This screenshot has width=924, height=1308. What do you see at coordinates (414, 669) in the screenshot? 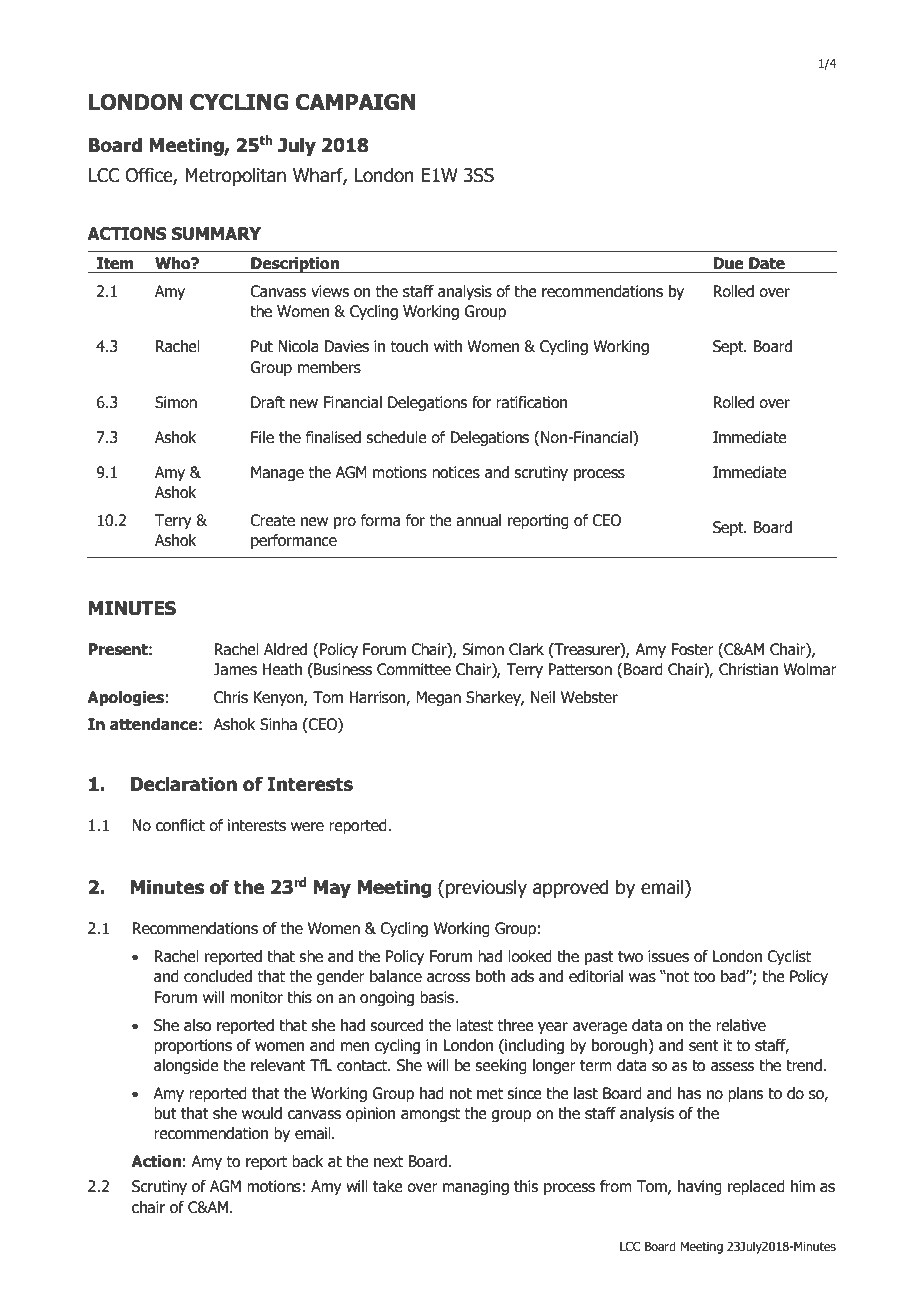
I see `Committee` at bounding box center [414, 669].
